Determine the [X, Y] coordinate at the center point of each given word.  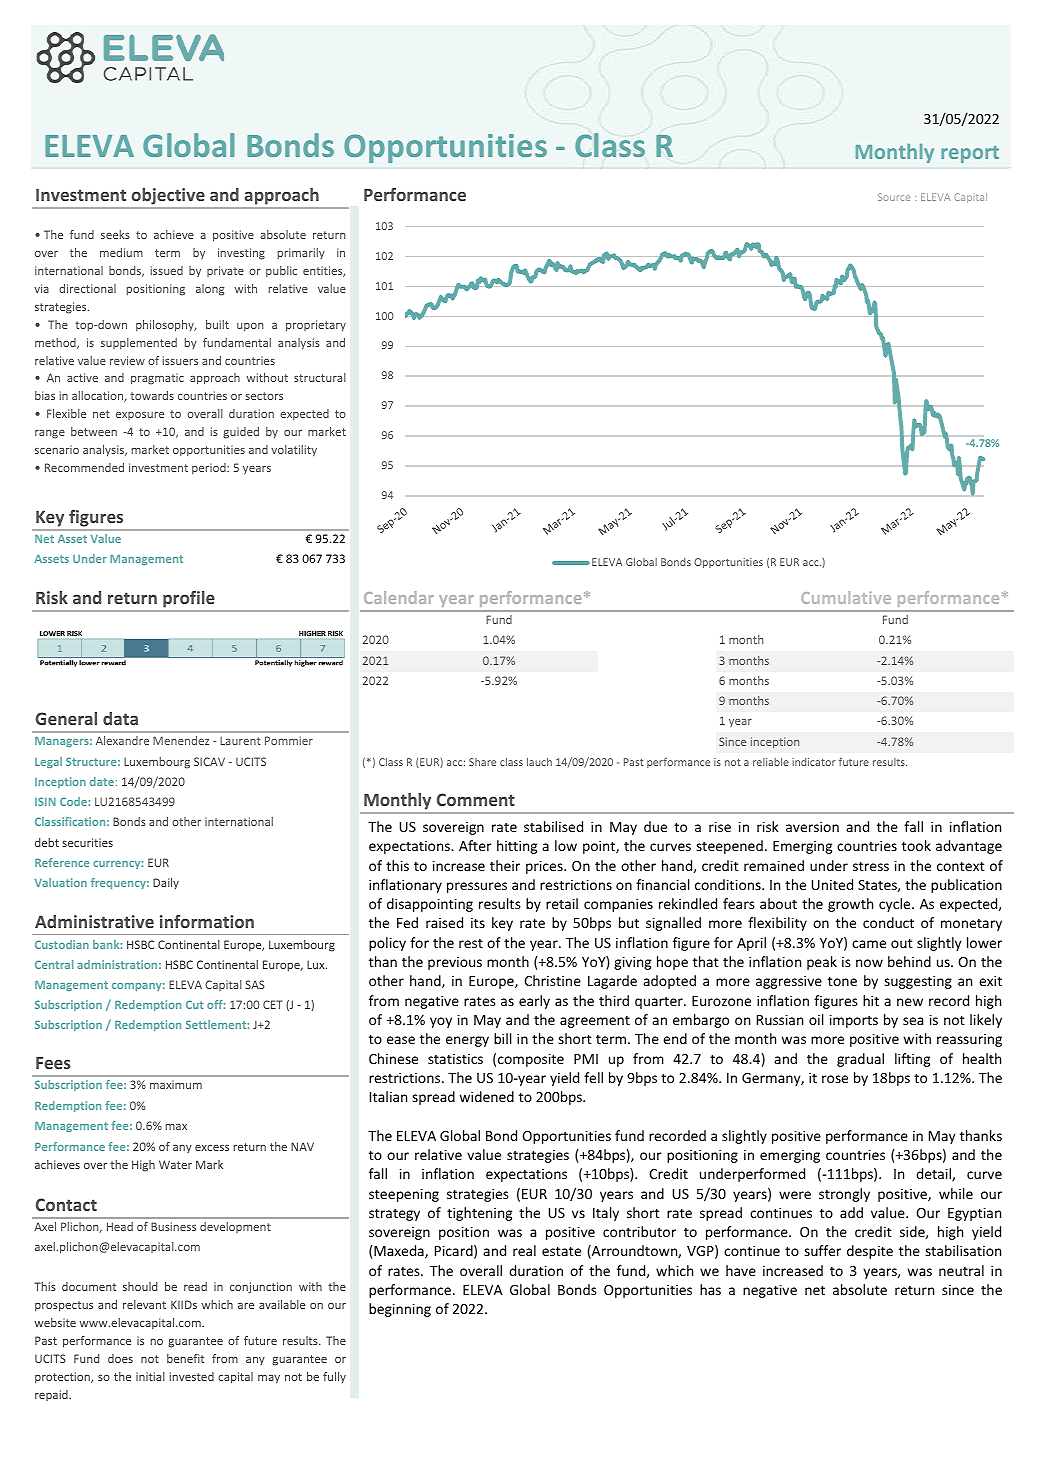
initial [150, 1376]
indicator [814, 762]
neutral [961, 1270]
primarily [301, 253]
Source [894, 197]
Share [482, 762]
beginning [400, 1310]
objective [168, 198]
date [102, 781]
